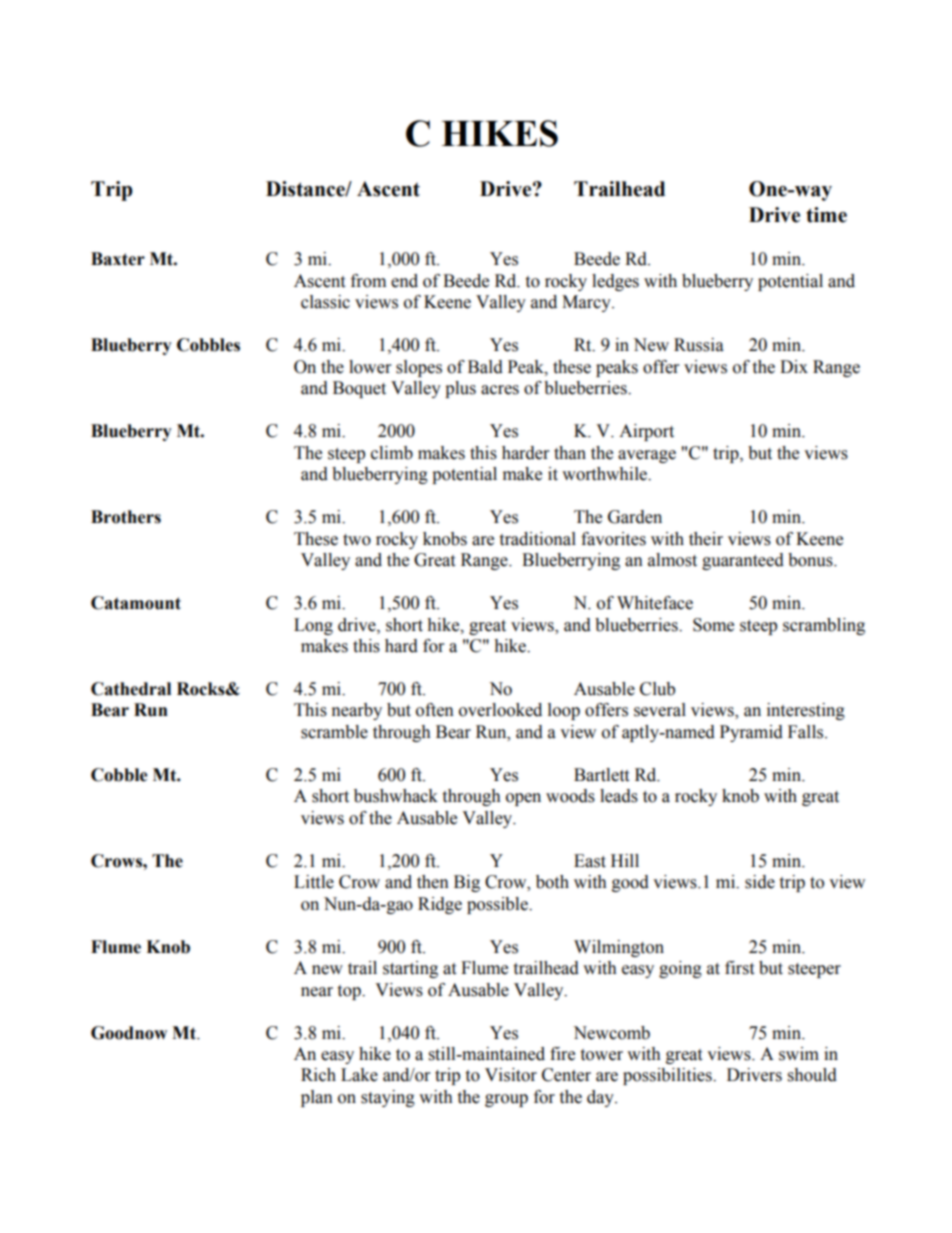 Image resolution: width=952 pixels, height=1233 pixels. I want to click on end, so click(404, 281).
